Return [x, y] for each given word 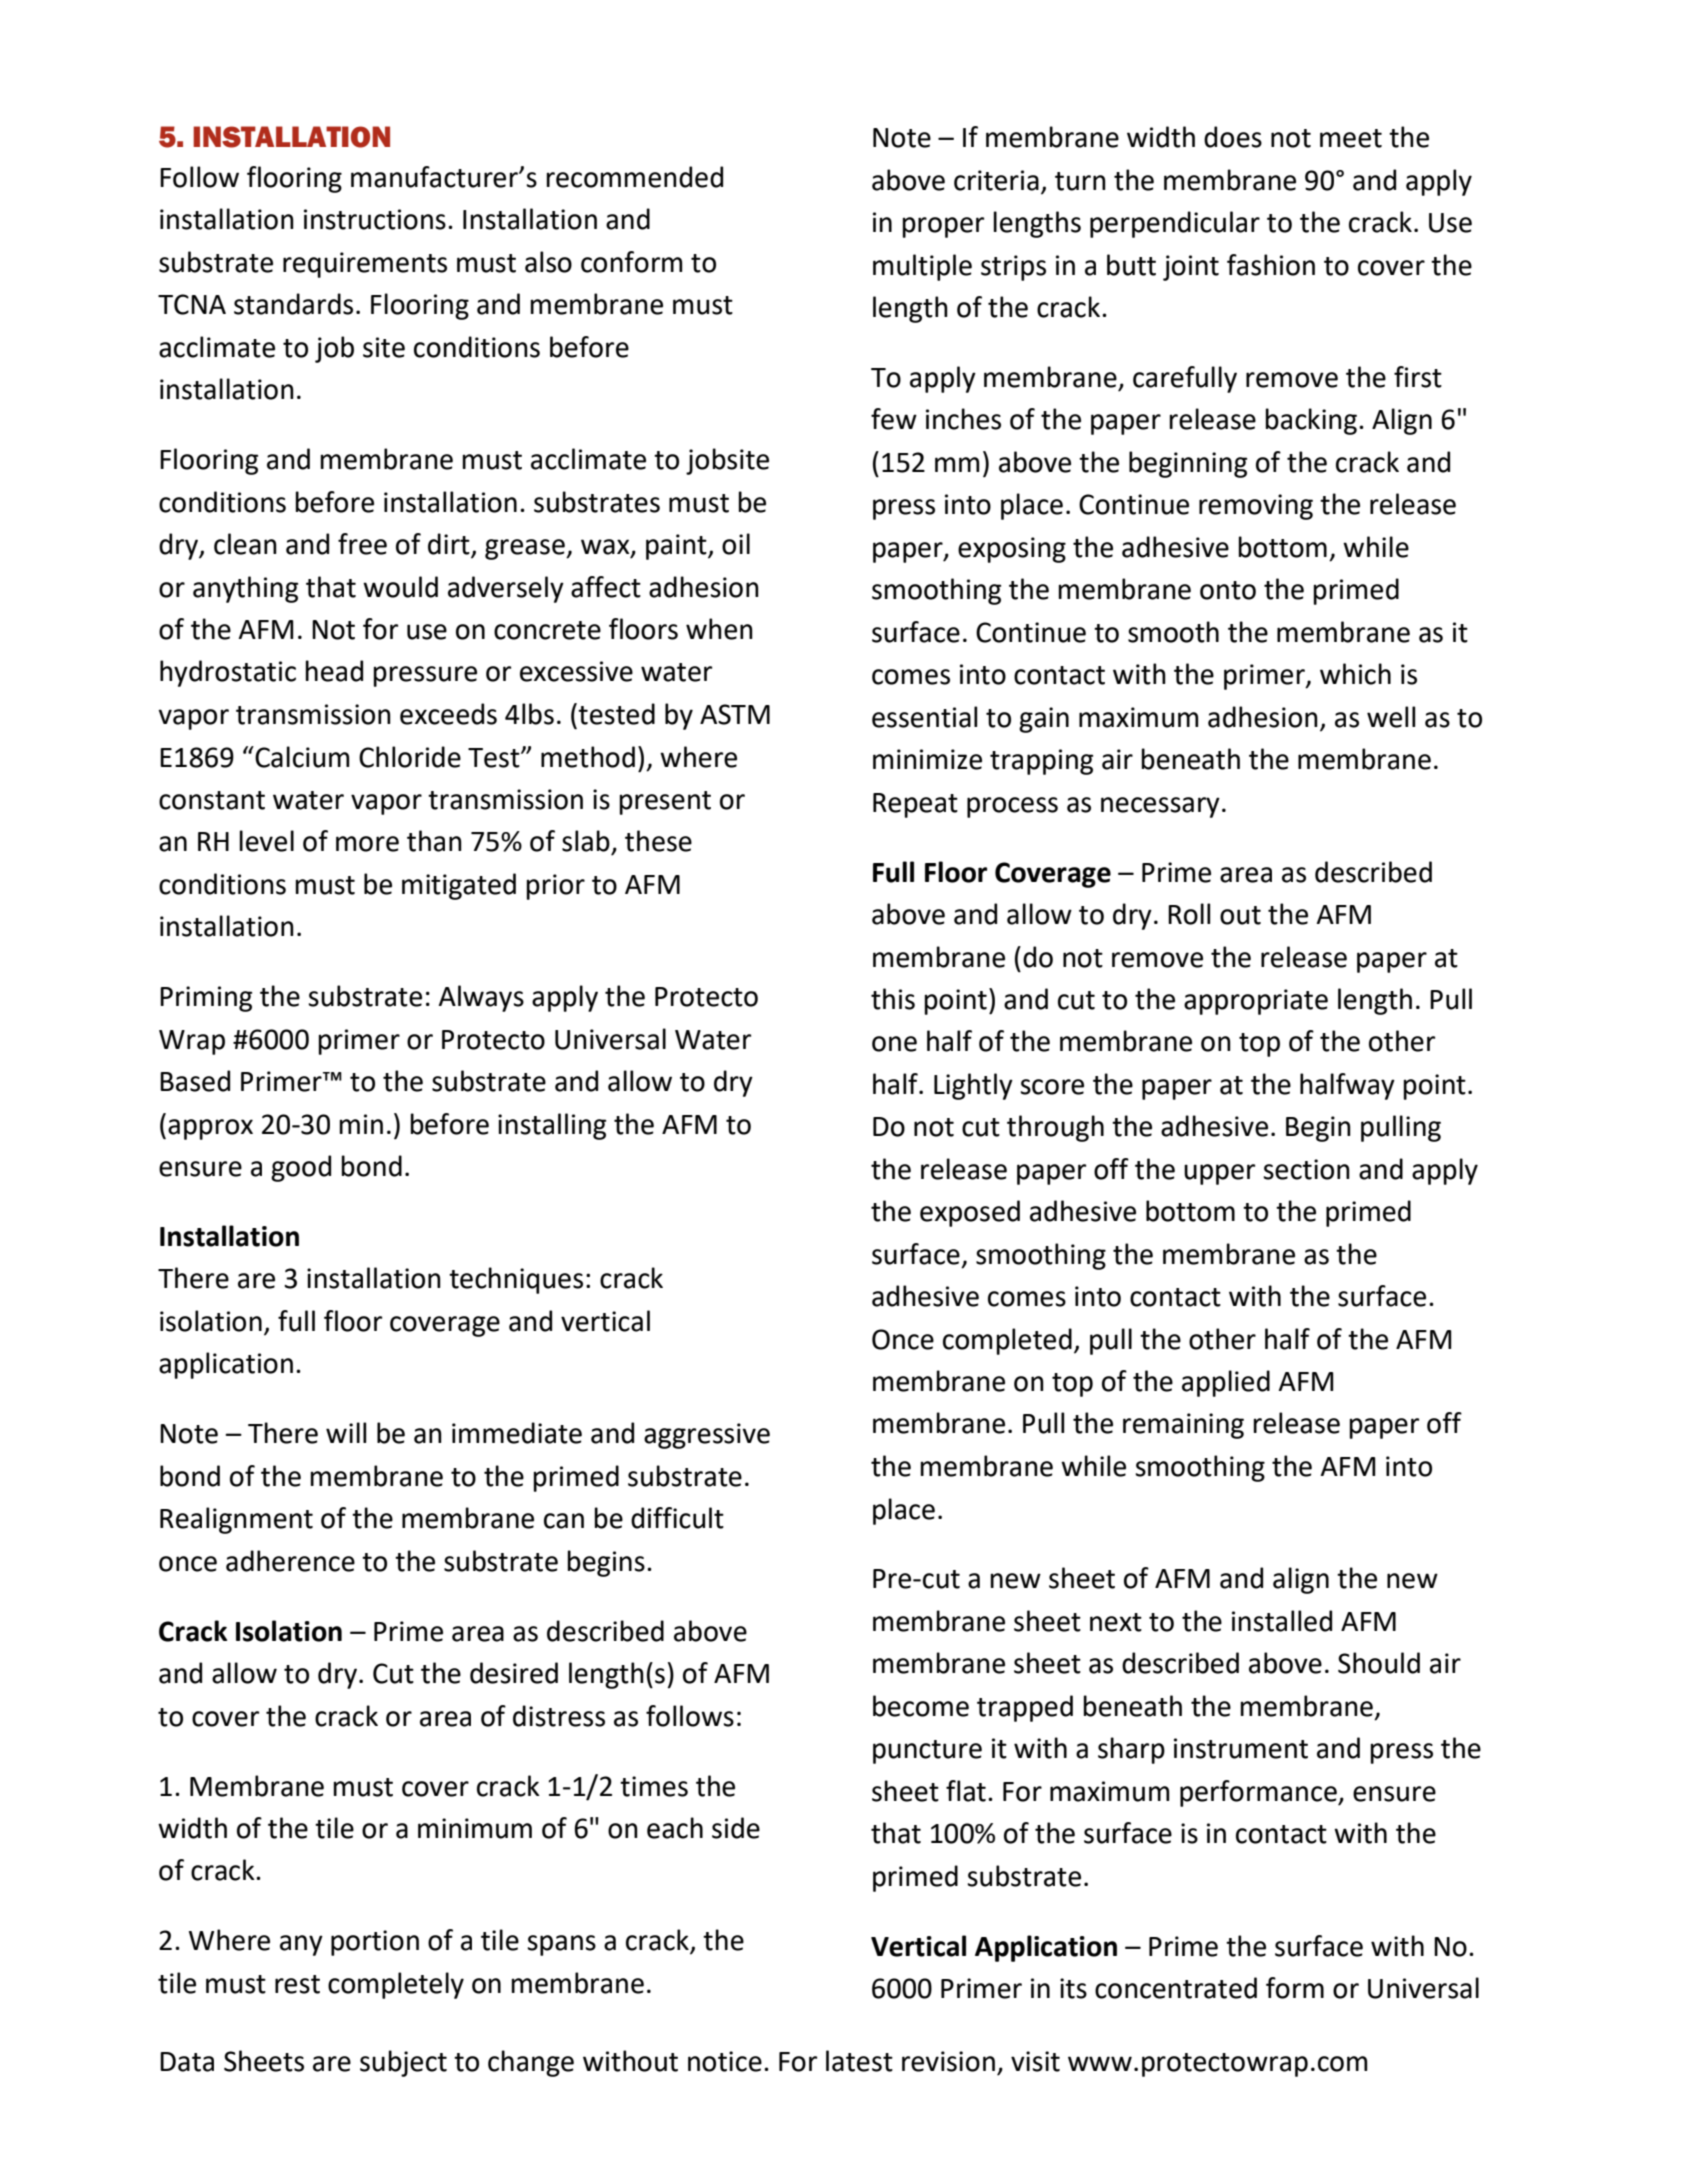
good [301, 1168]
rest [297, 1984]
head [334, 671]
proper [943, 227]
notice [725, 2061]
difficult [677, 1518]
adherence [290, 1561]
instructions [375, 219]
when [719, 629]
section [1306, 1169]
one [894, 1044]
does [1233, 137]
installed [1282, 1621]
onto [1228, 590]
